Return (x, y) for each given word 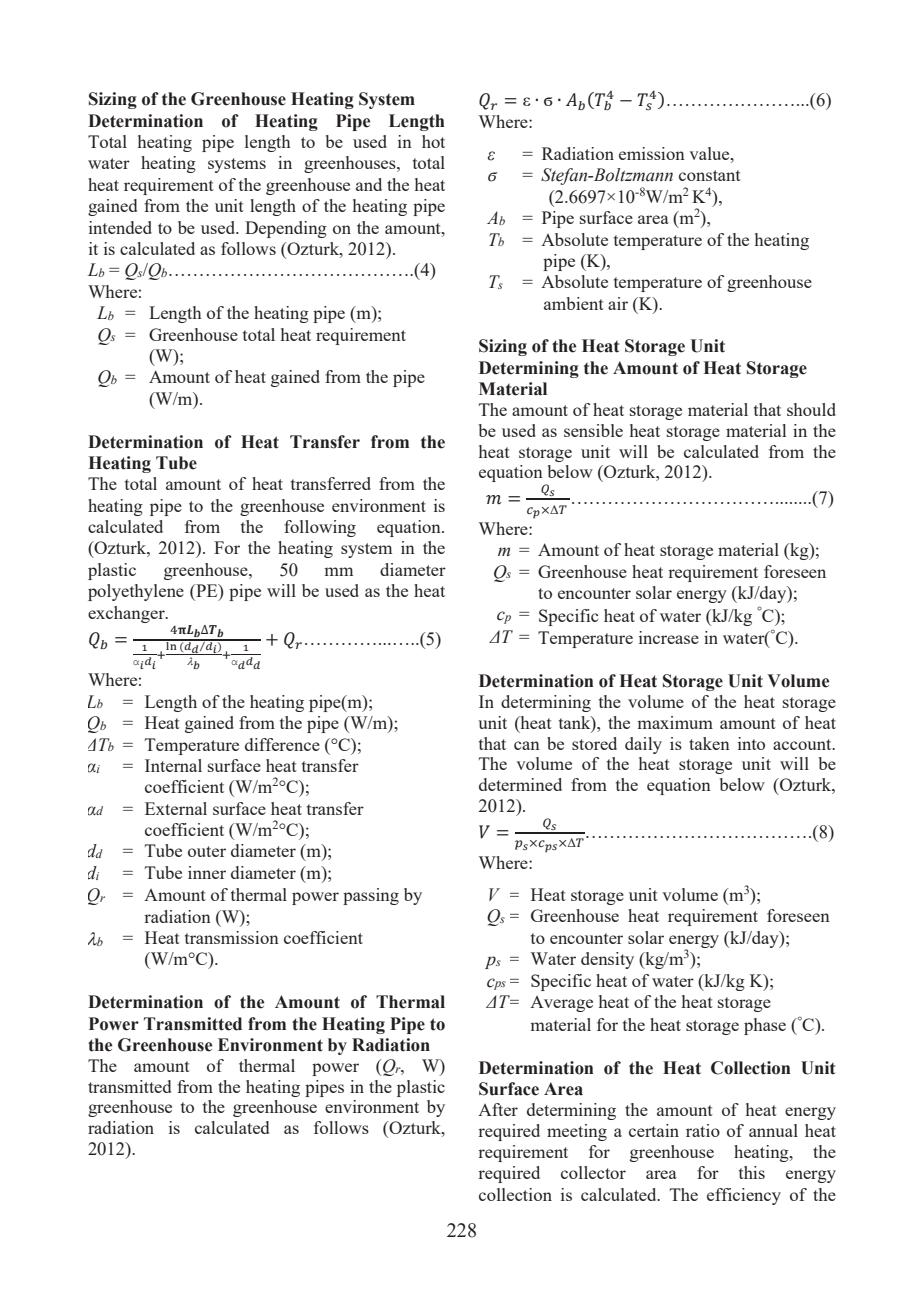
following (320, 528)
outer (207, 851)
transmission (232, 937)
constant (710, 175)
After (498, 1109)
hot (433, 141)
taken (709, 743)
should (811, 409)
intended (120, 227)
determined (520, 784)
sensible (593, 430)
